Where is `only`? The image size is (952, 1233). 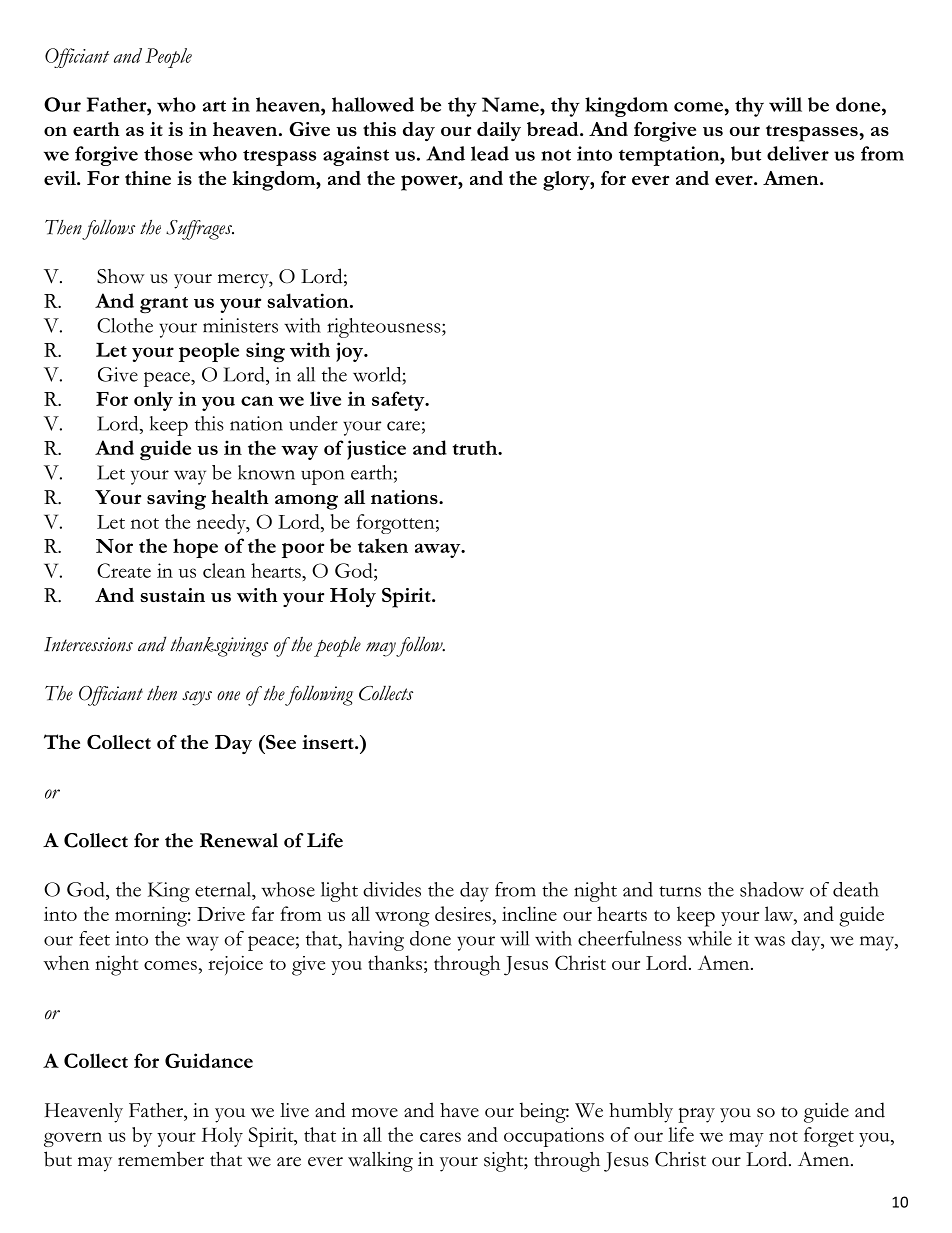 only is located at coordinates (153, 401).
